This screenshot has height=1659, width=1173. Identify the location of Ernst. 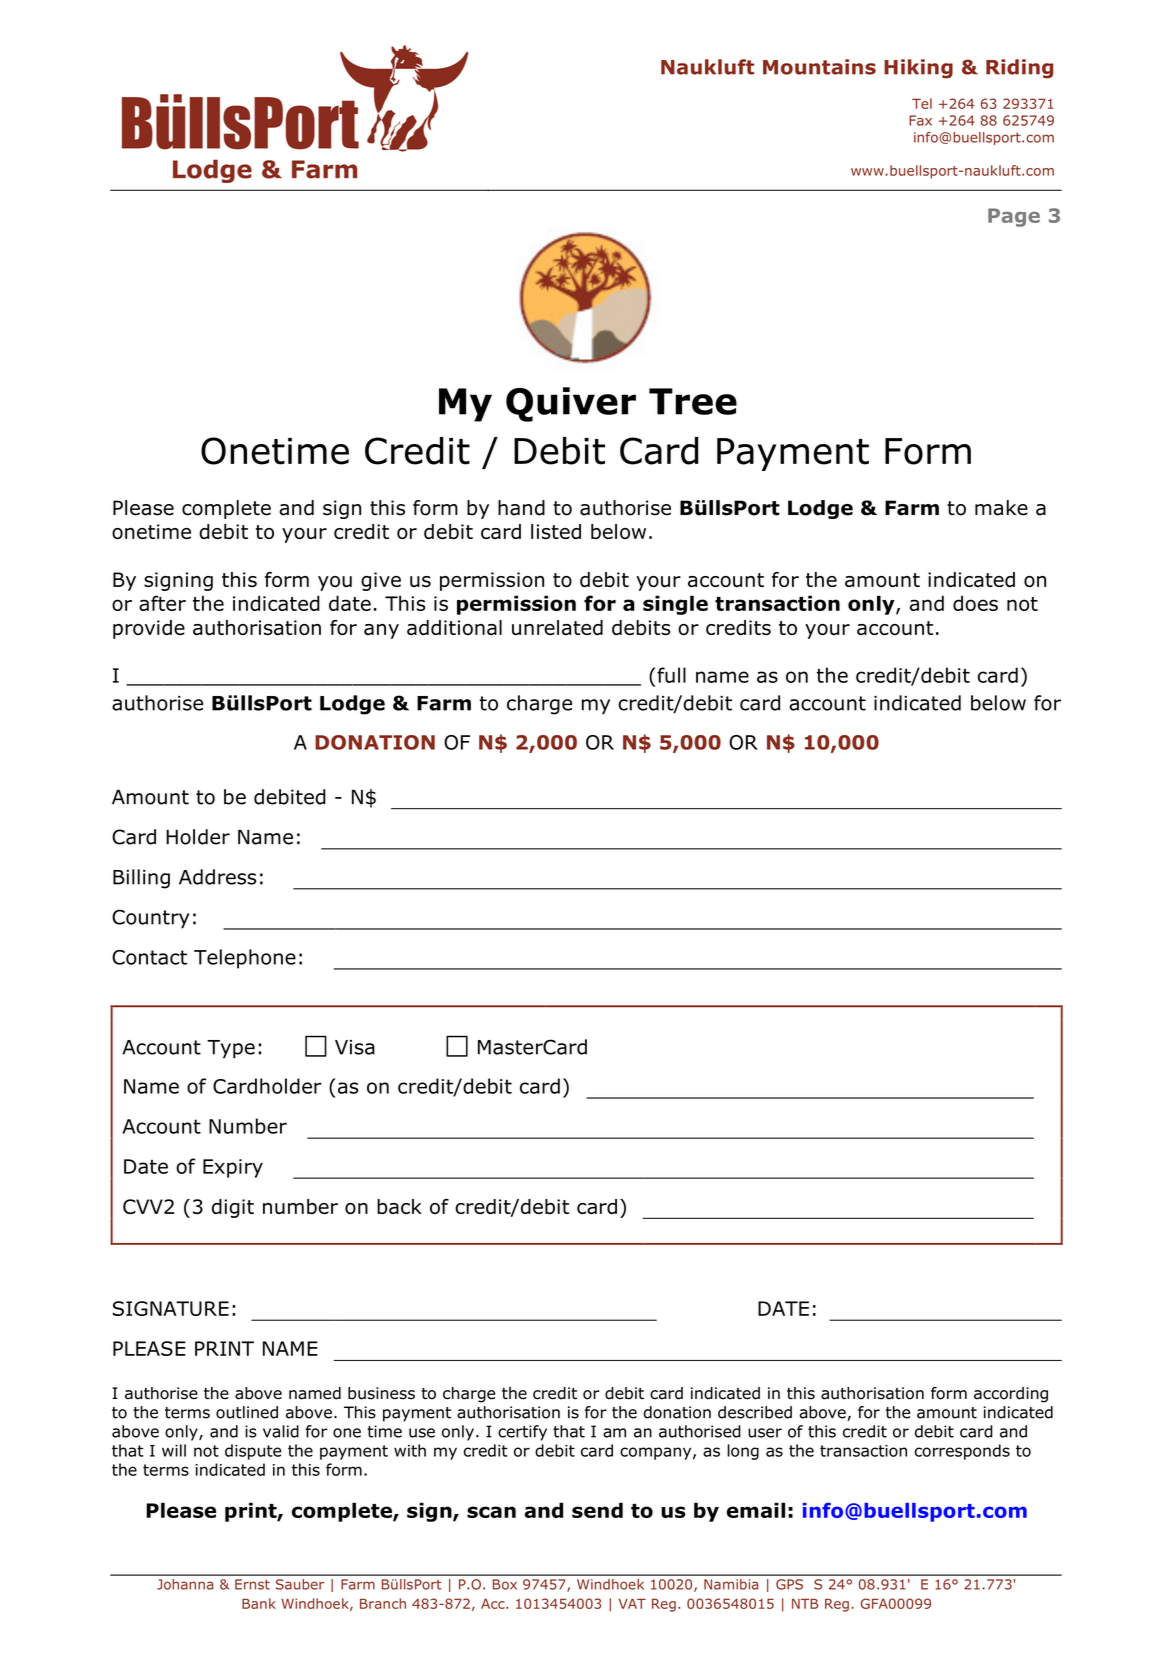
(252, 1584).
